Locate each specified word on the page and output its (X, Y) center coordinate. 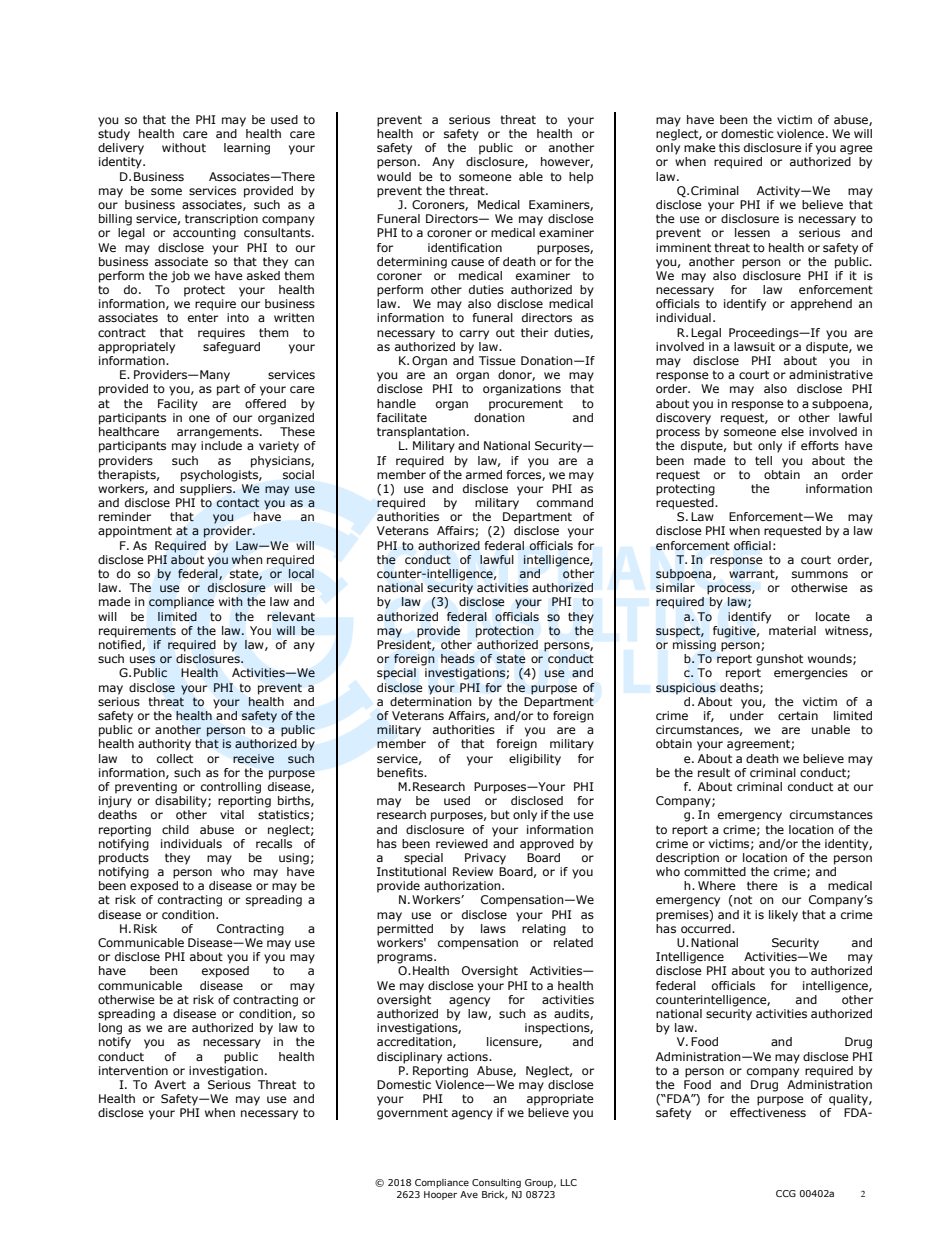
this (729, 147)
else (792, 431)
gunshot (779, 660)
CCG (786, 1193)
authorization (463, 885)
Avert (170, 1084)
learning (247, 149)
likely (783, 916)
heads (458, 659)
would (394, 176)
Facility (178, 405)
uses (142, 660)
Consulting (496, 1183)
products (124, 857)
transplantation (421, 433)
